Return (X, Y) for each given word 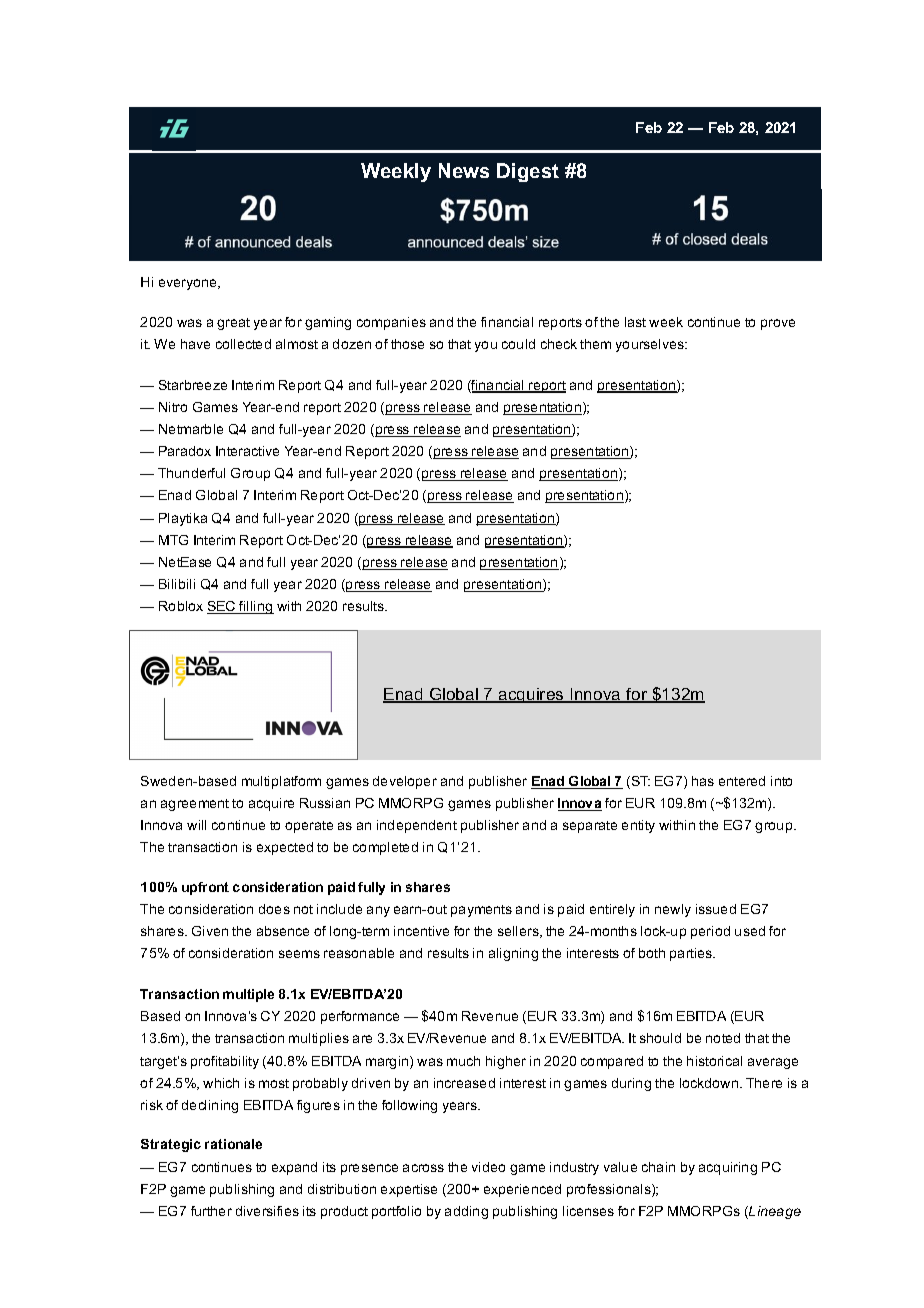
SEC (222, 607)
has (703, 781)
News (464, 170)
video (488, 1167)
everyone (189, 284)
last (635, 322)
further (211, 1211)
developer (405, 782)
